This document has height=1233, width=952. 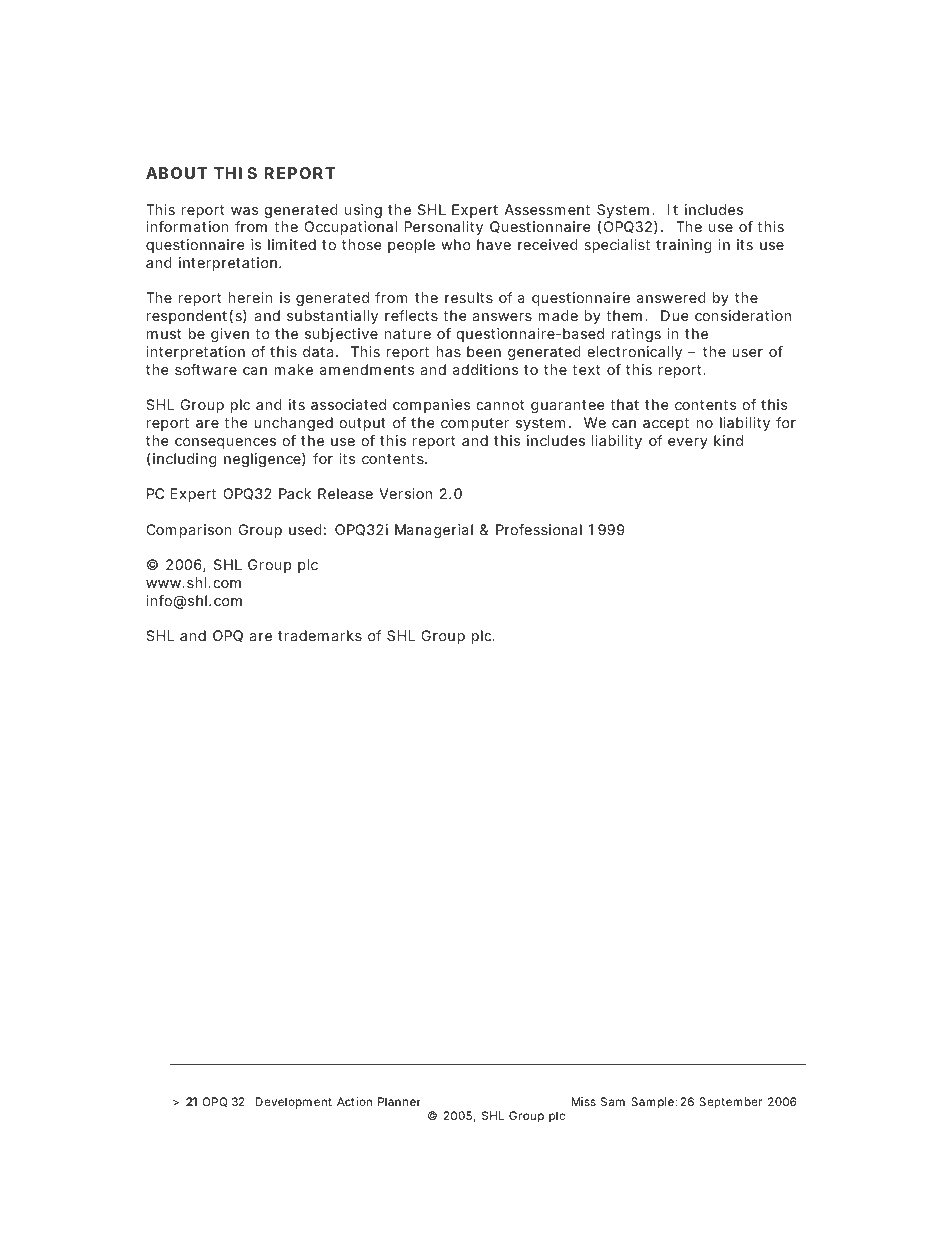 What do you see at coordinates (684, 246) in the document?
I see `training` at bounding box center [684, 246].
